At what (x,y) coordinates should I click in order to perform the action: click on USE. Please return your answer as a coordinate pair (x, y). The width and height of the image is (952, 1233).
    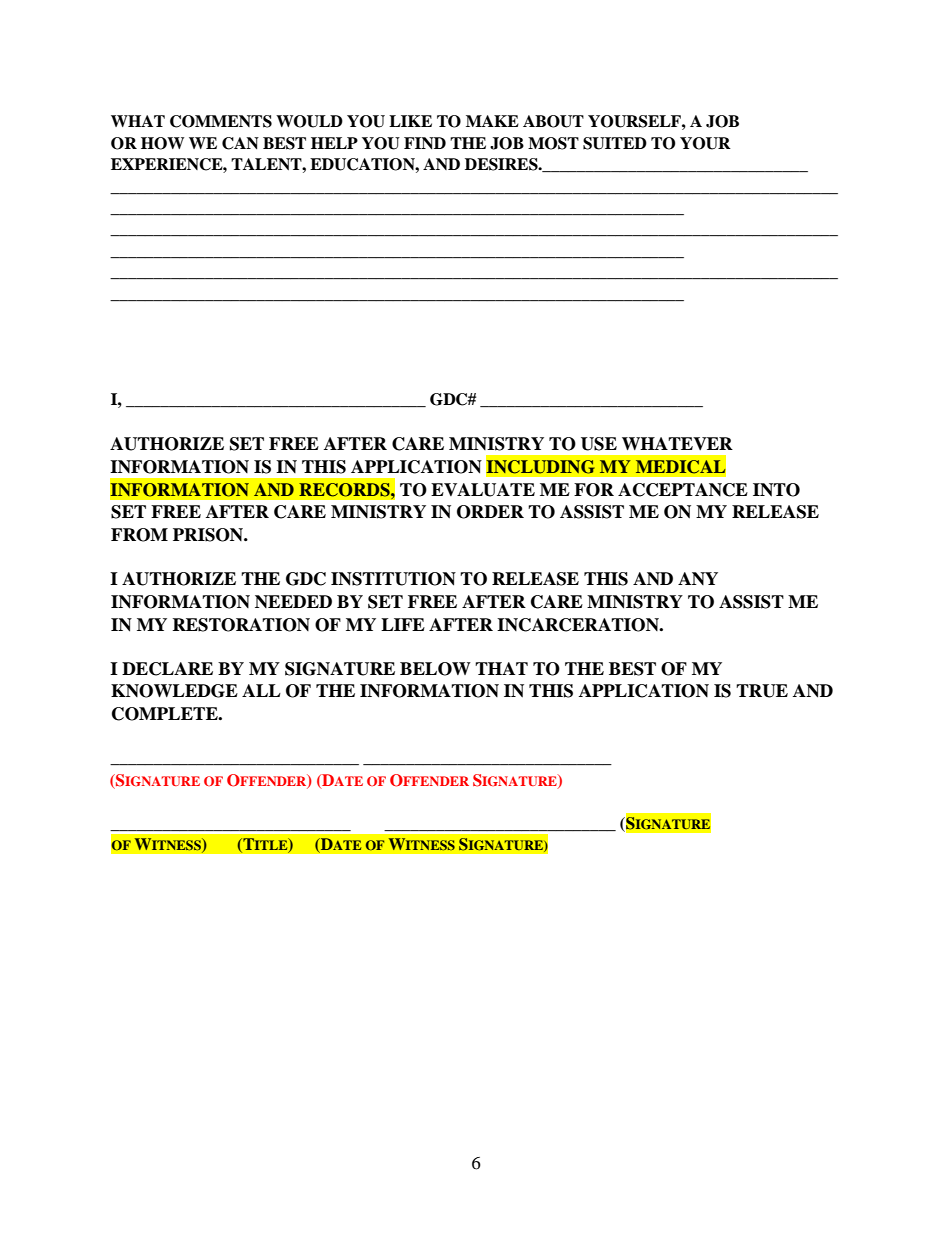
    Looking at the image, I should click on (599, 444).
